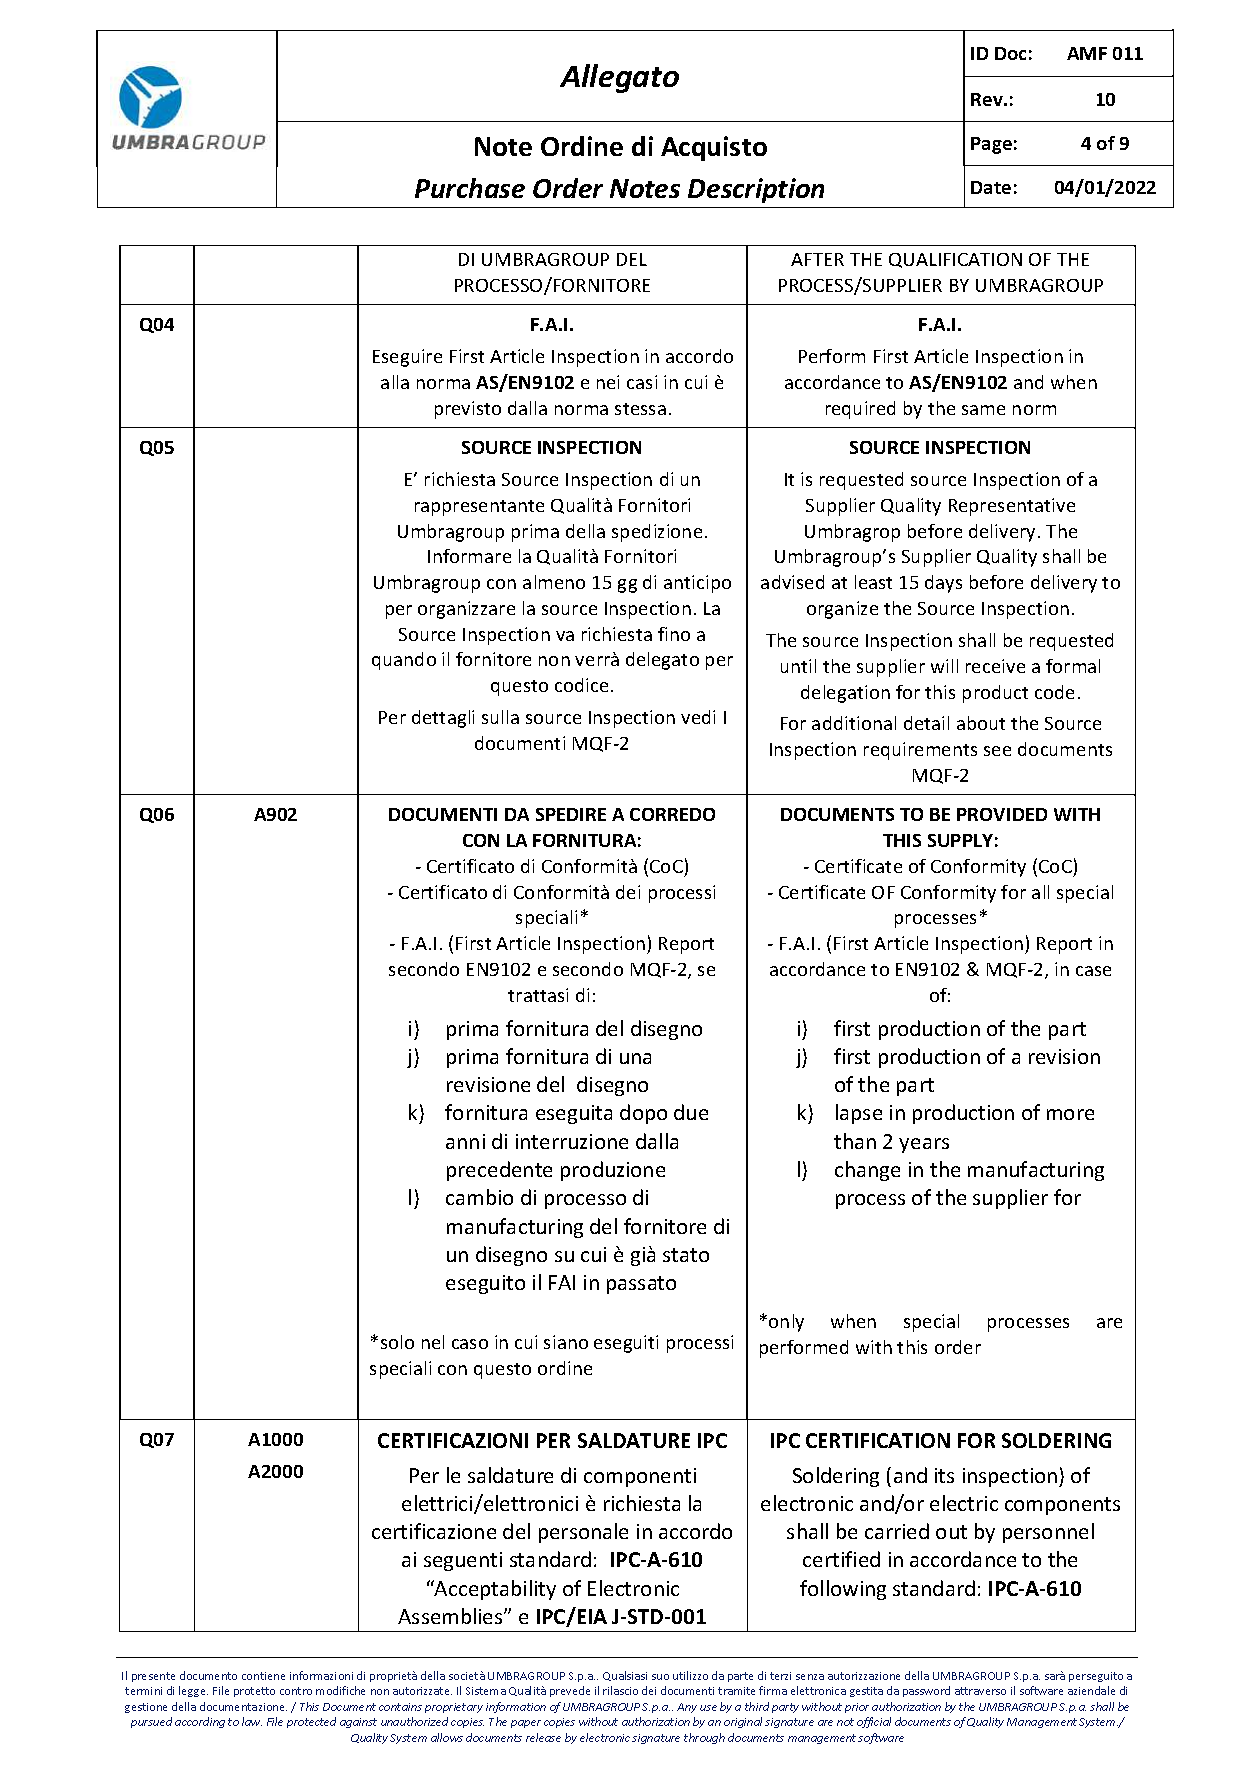  What do you see at coordinates (263, 1676) in the image?
I see `contiene` at bounding box center [263, 1676].
